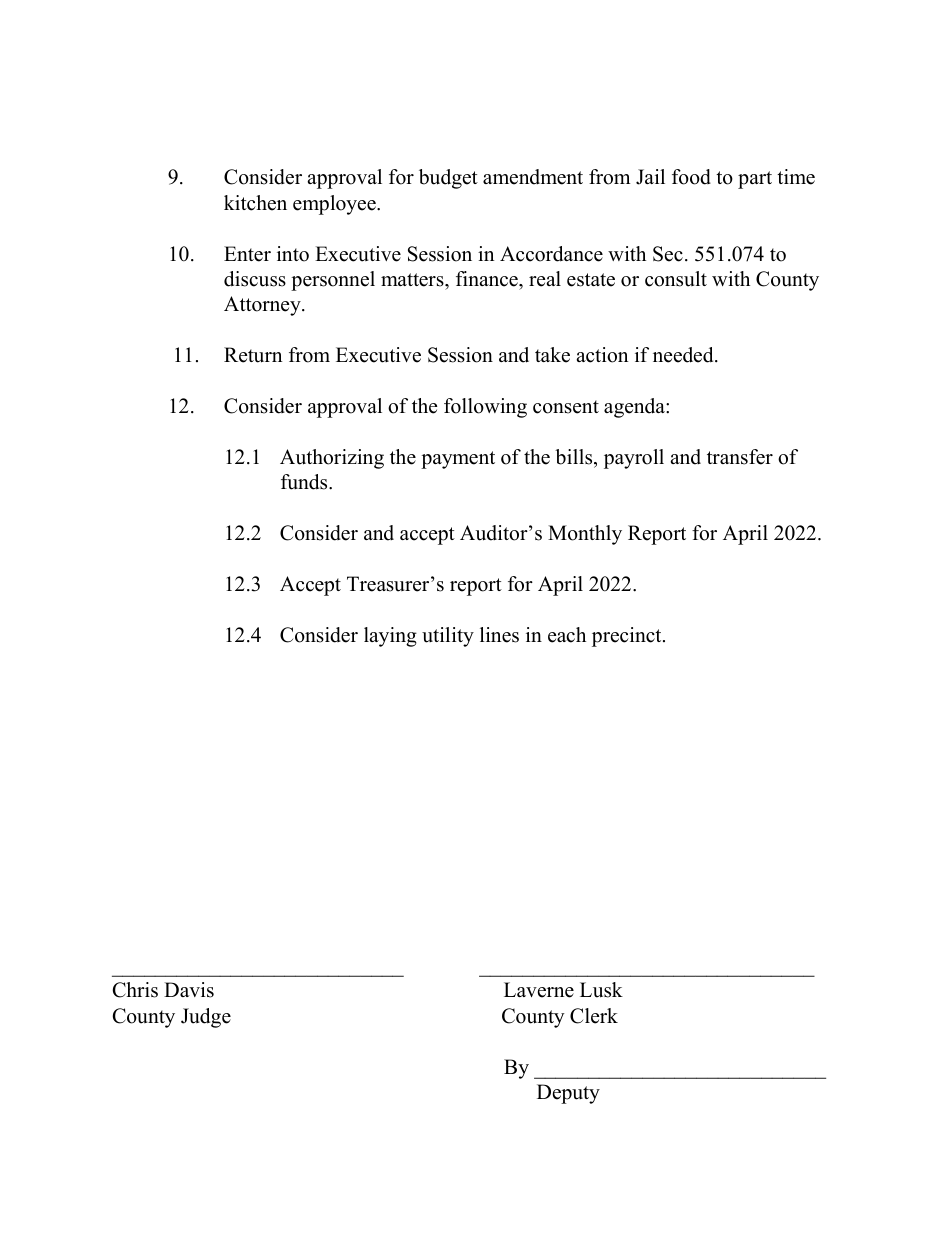 The height and width of the image is (1233, 952). I want to click on Judge, so click(206, 1018).
